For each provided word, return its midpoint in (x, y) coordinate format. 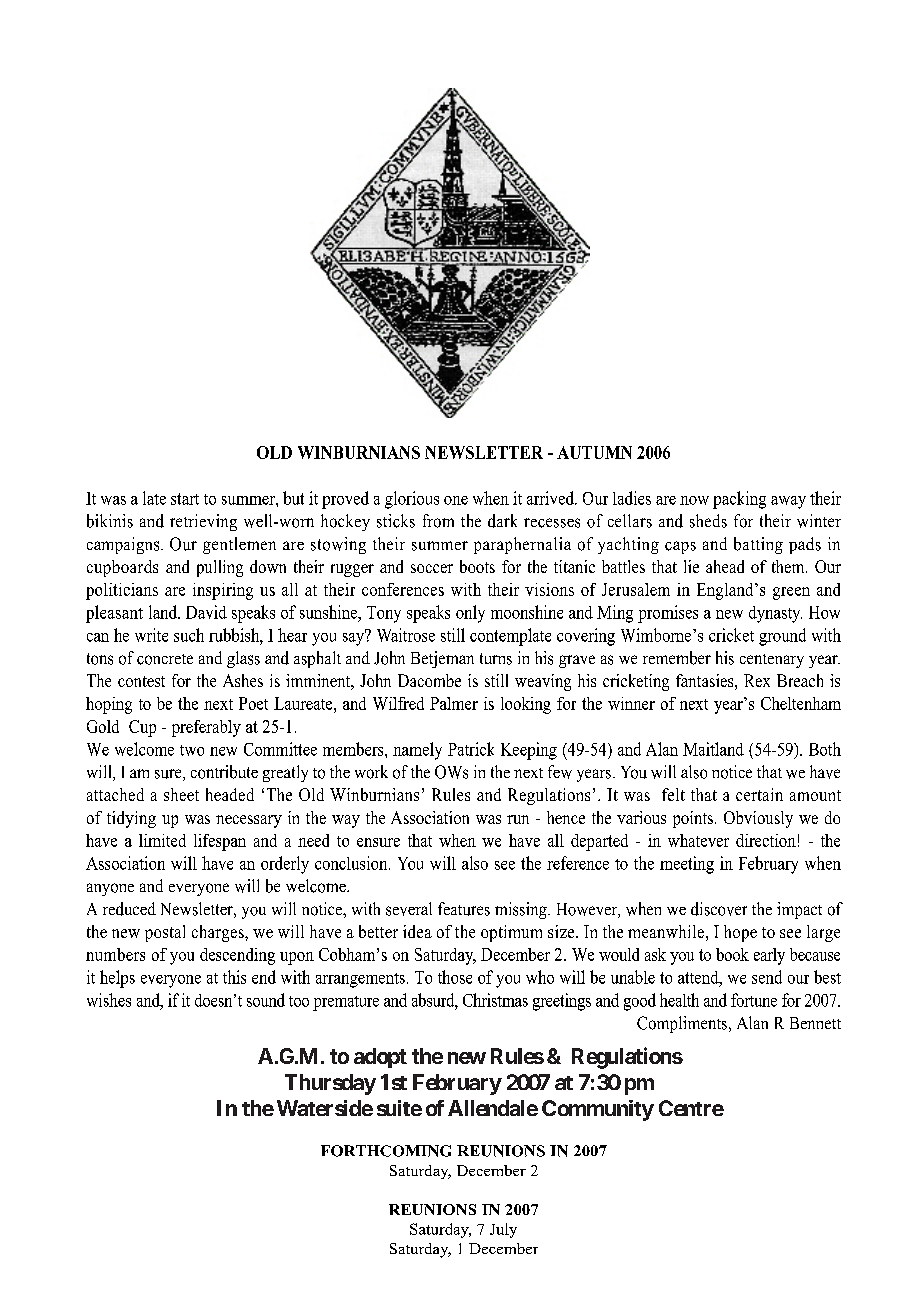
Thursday (330, 1084)
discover (719, 909)
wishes (109, 1000)
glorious (412, 500)
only (470, 614)
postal (165, 933)
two (192, 750)
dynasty (775, 614)
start (185, 499)
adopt (380, 1058)
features (464, 909)
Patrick (471, 749)
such (189, 635)
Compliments (683, 1024)
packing (739, 500)
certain (759, 794)
